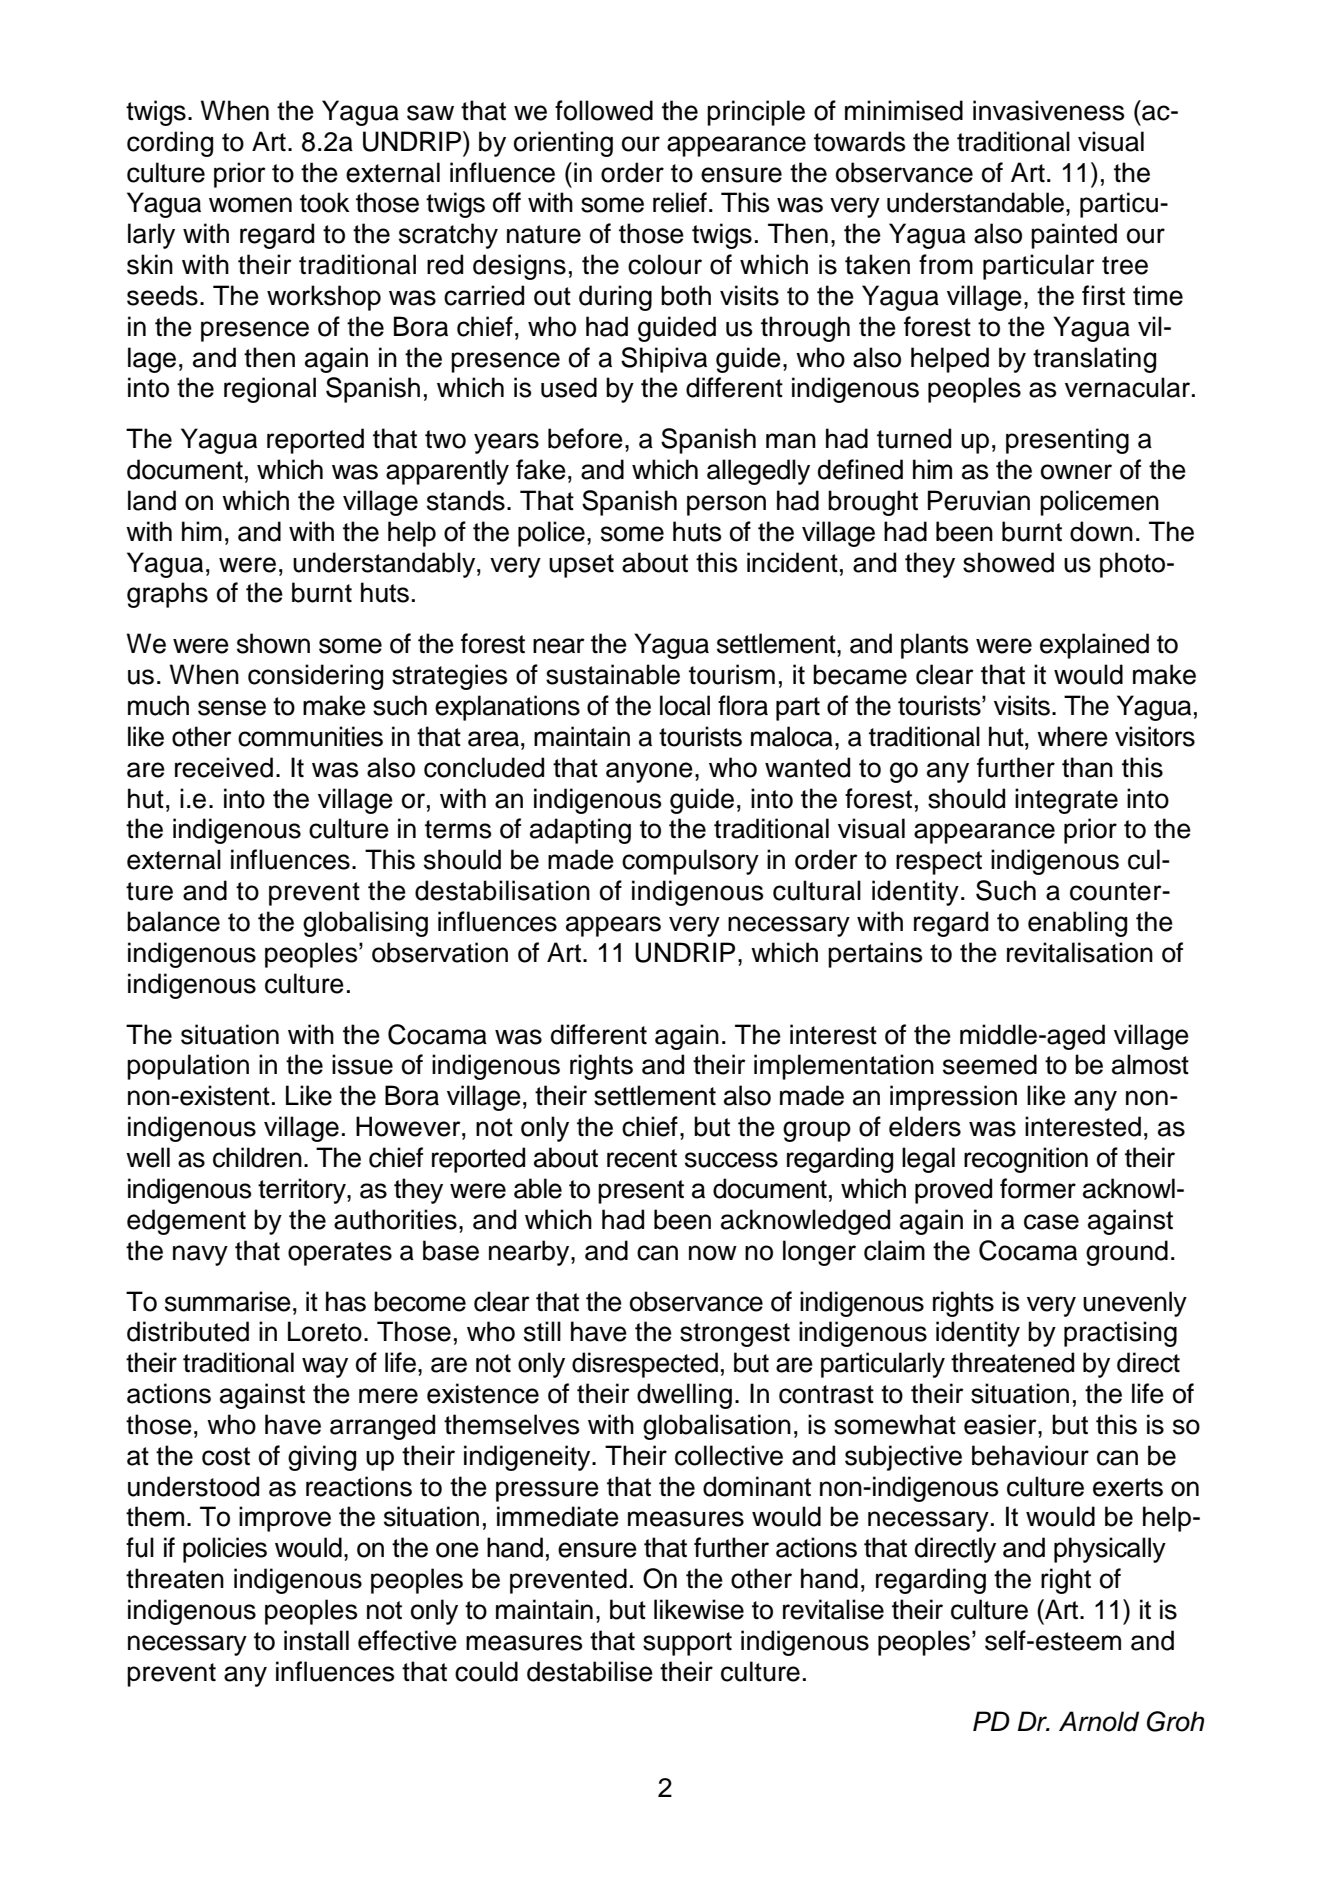 This screenshot has width=1330, height=1882. What do you see at coordinates (1048, 110) in the screenshot?
I see `invasiveness` at bounding box center [1048, 110].
